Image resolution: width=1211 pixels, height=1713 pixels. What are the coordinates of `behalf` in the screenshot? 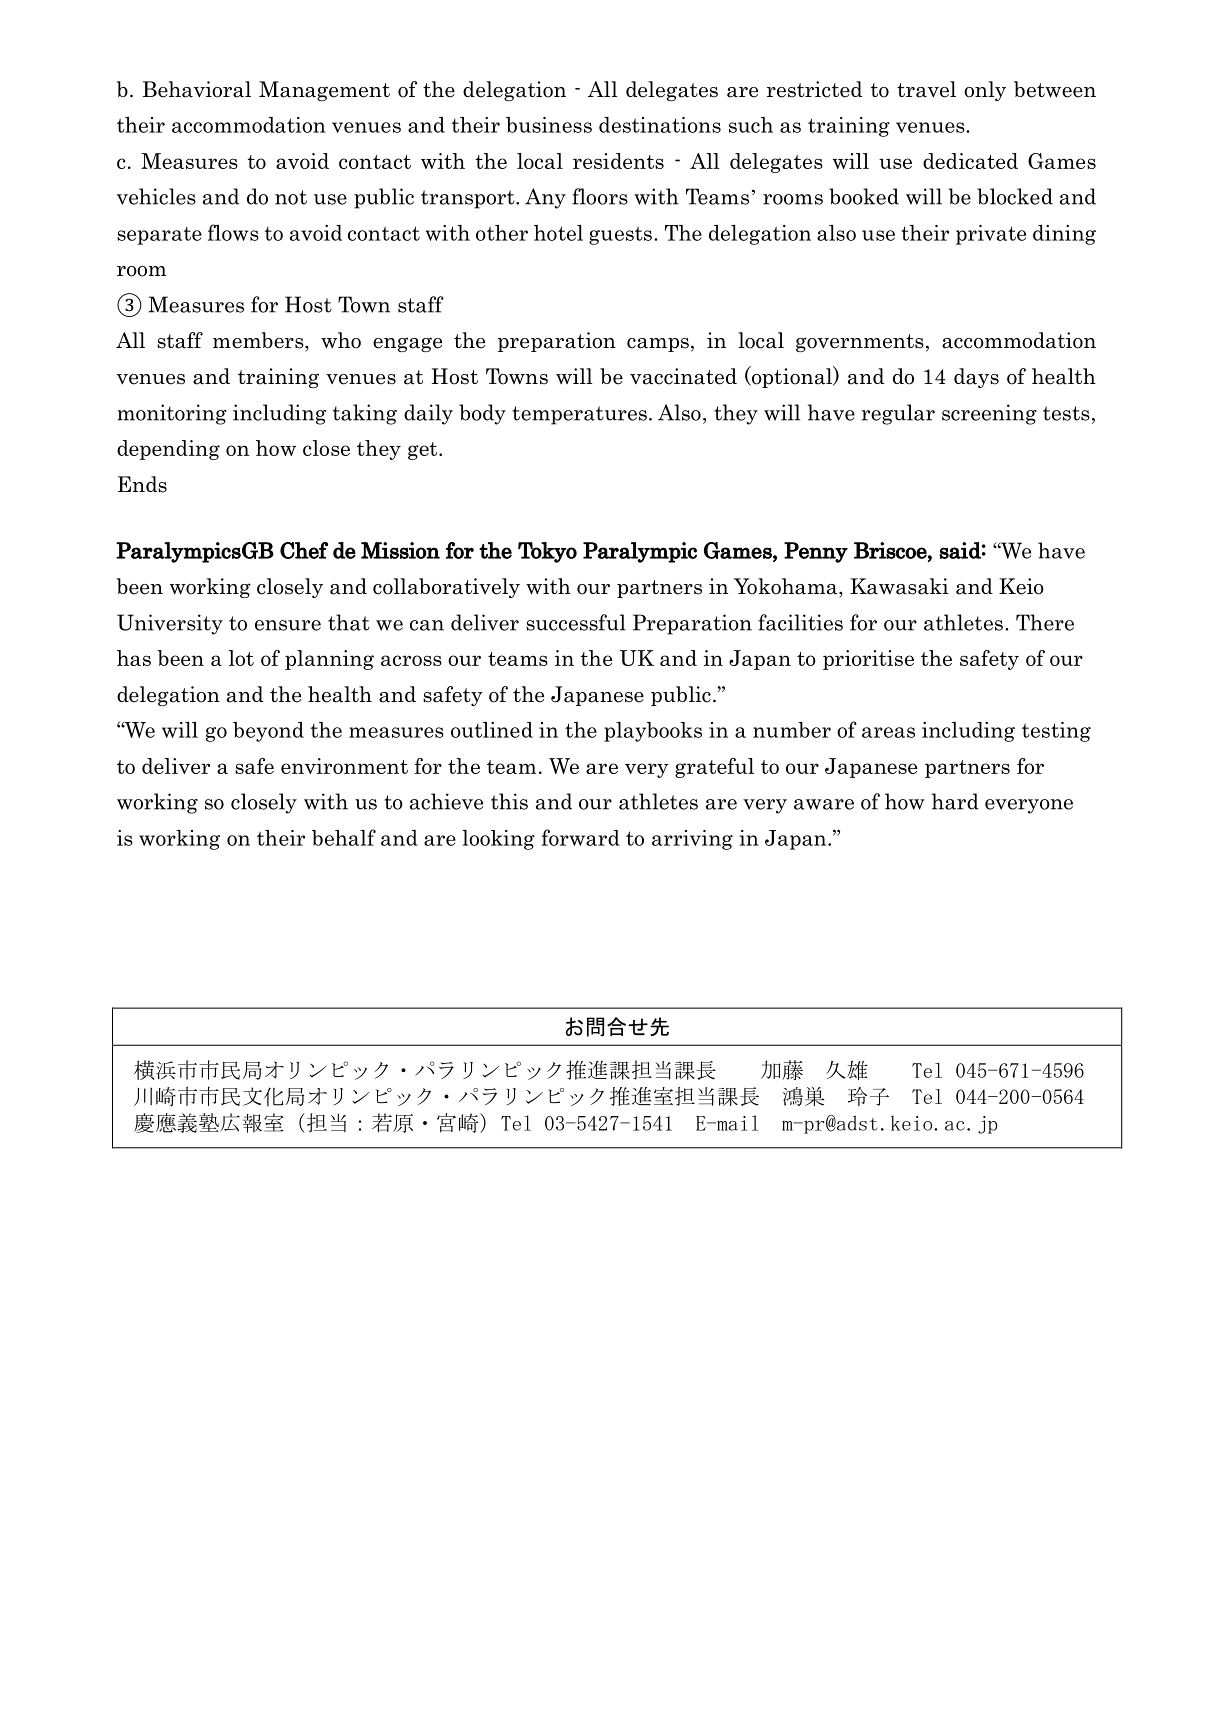 It's located at (344, 837).
